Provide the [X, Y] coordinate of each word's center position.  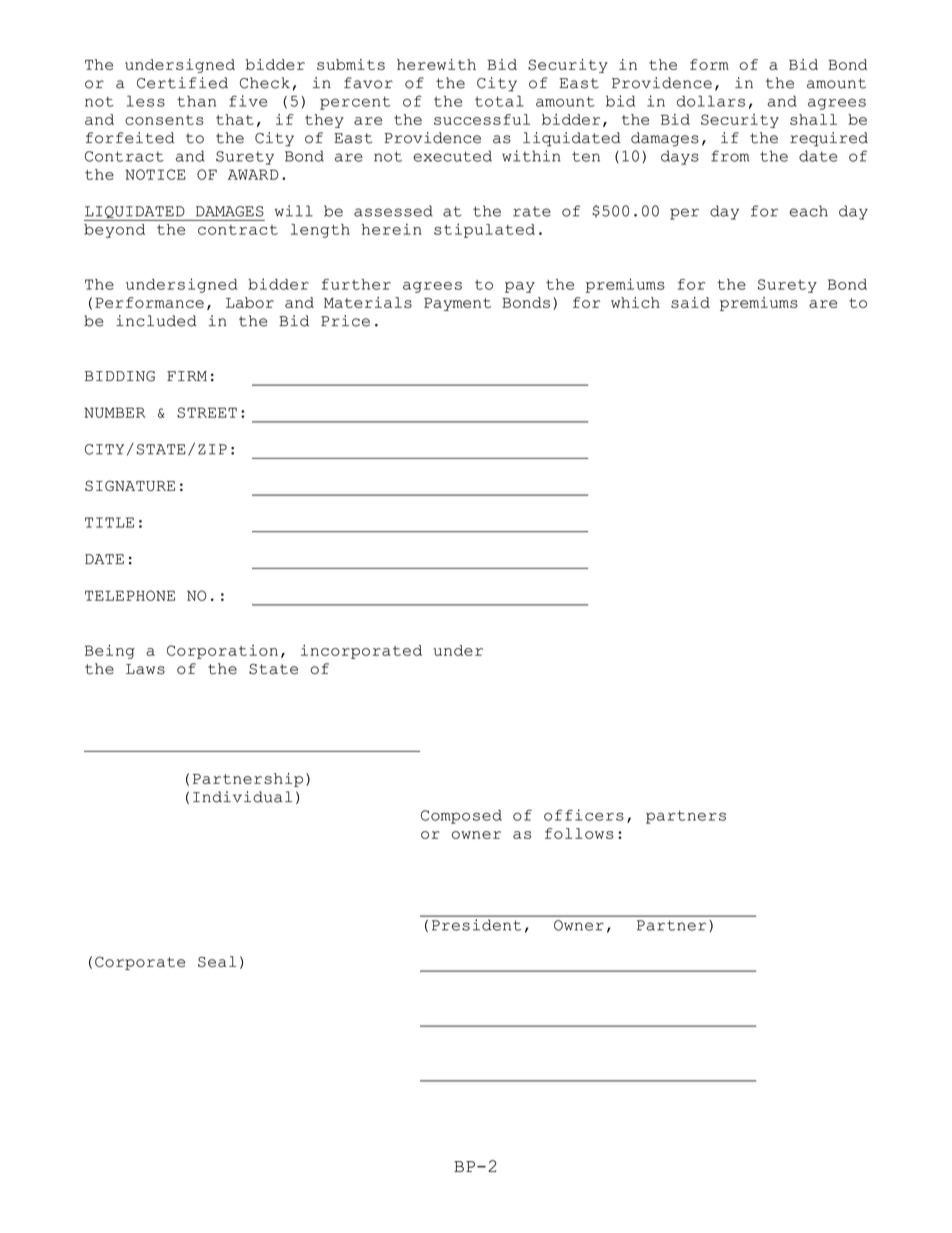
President [476, 925]
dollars [711, 101]
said [690, 302]
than [196, 101]
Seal [217, 961]
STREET [207, 412]
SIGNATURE [130, 485]
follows [579, 833]
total [499, 101]
